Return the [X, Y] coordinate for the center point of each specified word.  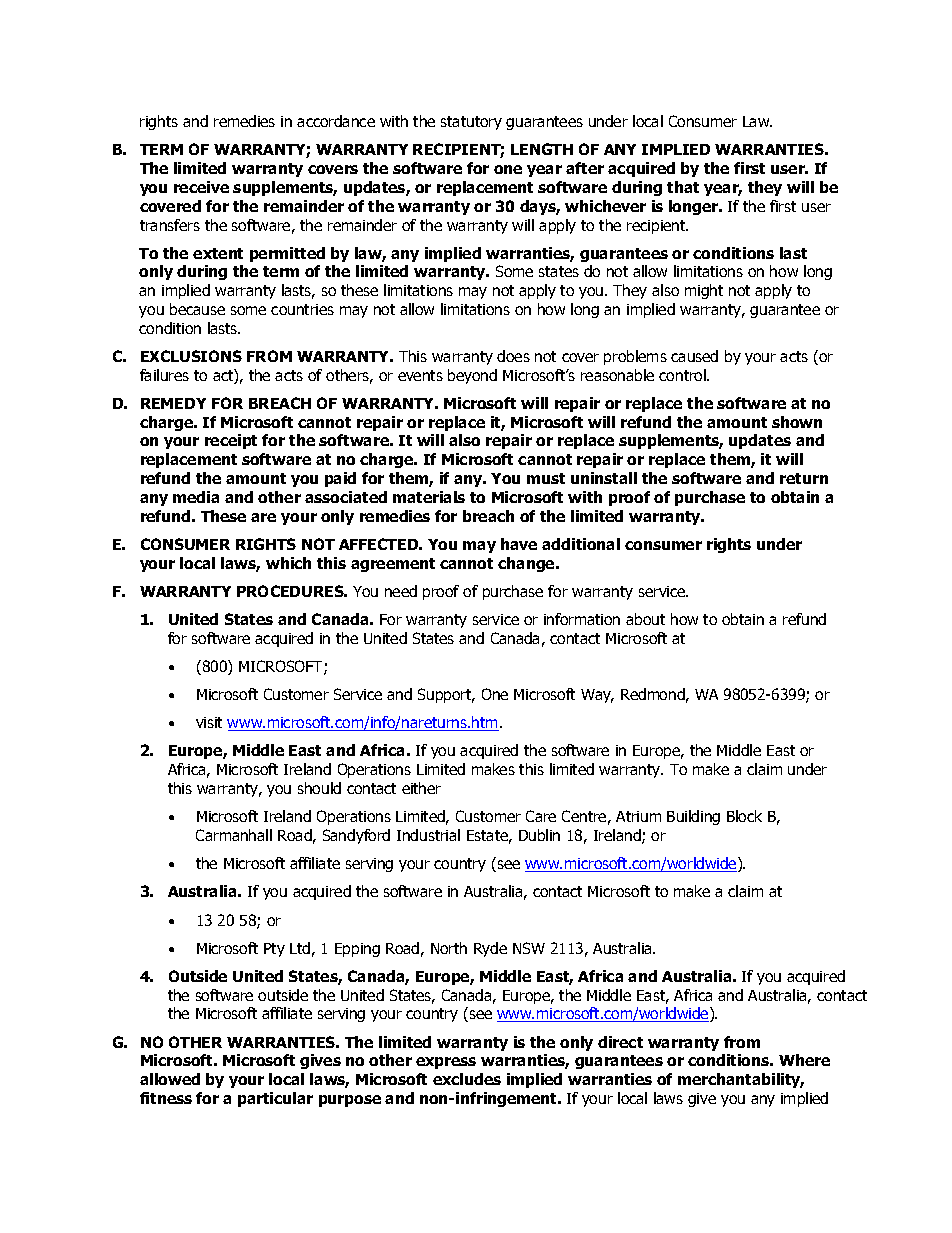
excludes [467, 1079]
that [683, 187]
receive [201, 187]
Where [804, 1060]
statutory [471, 123]
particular [275, 1099]
